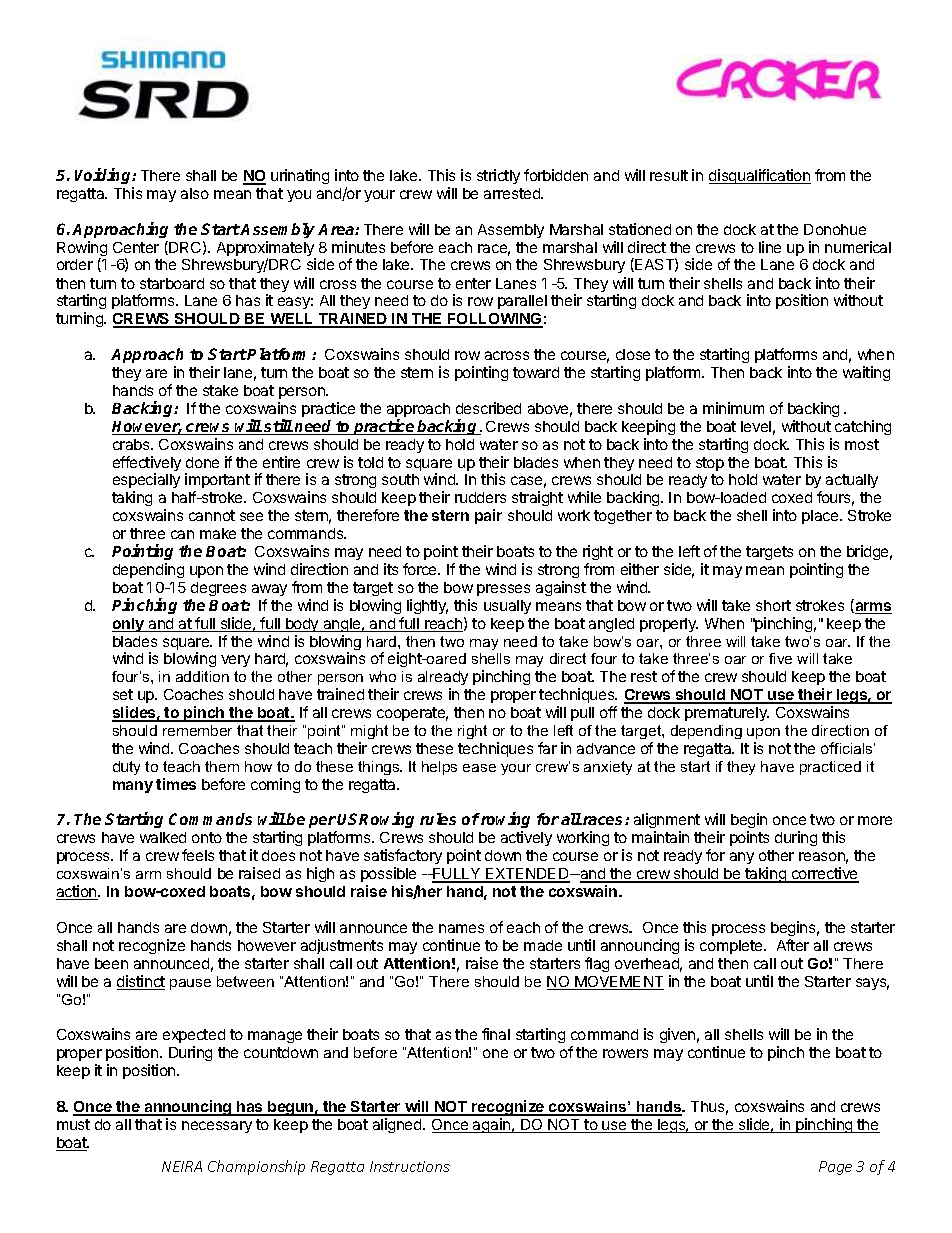 The image size is (952, 1233). What do you see at coordinates (821, 517) in the image?
I see `place` at bounding box center [821, 517].
